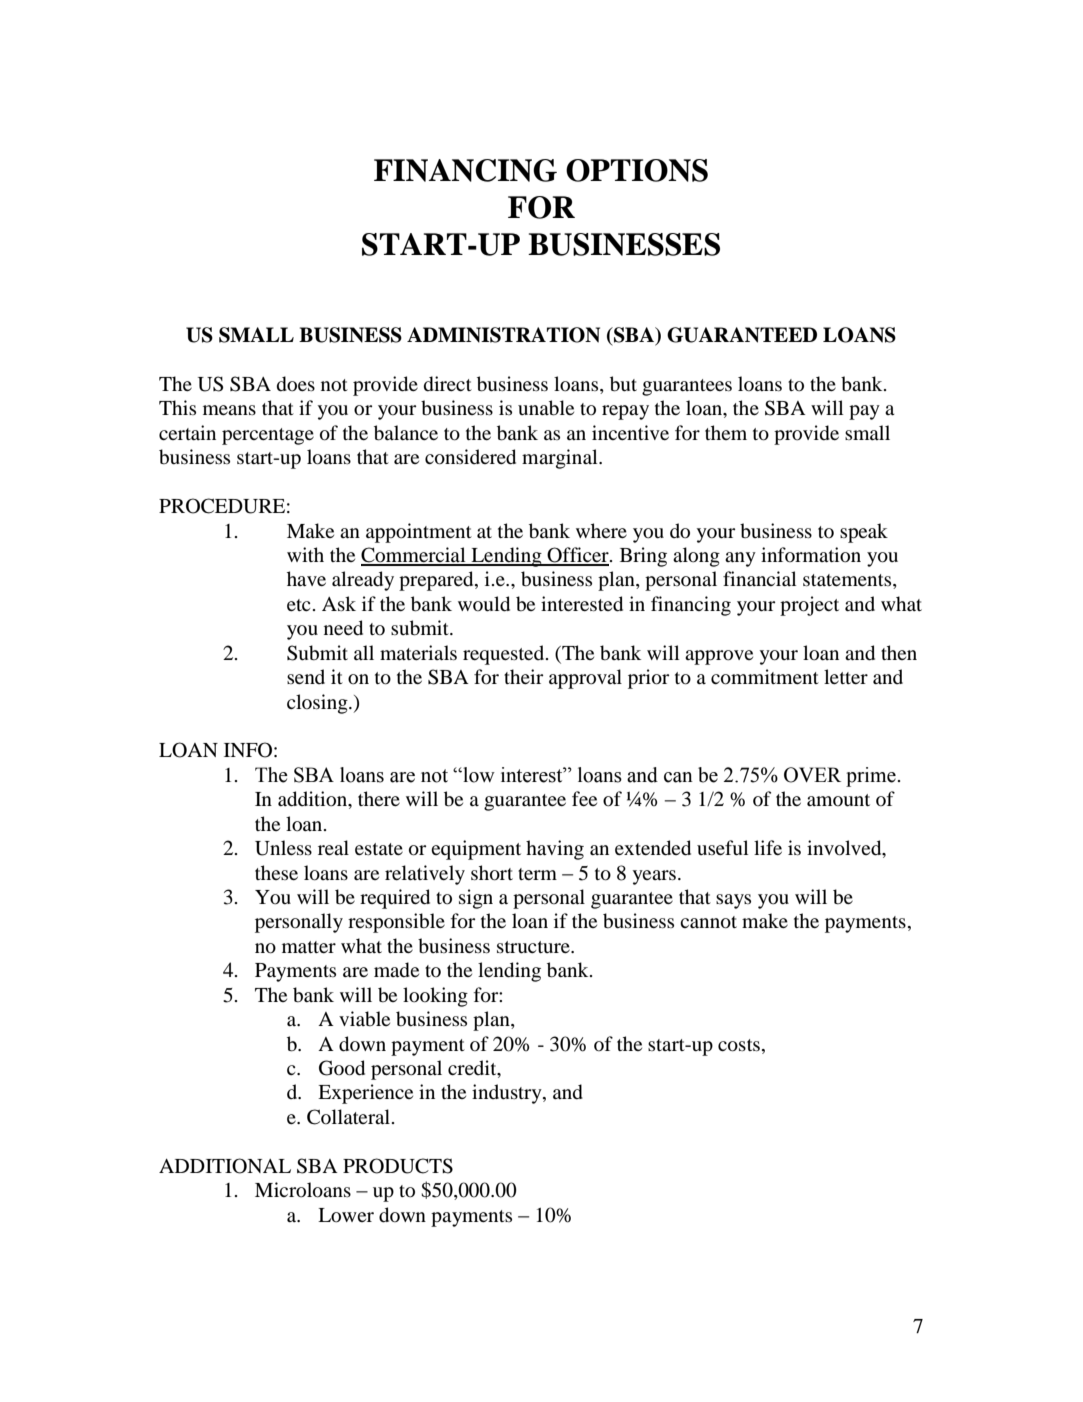 Image resolution: width=1083 pixels, height=1402 pixels. I want to click on them, so click(726, 432).
